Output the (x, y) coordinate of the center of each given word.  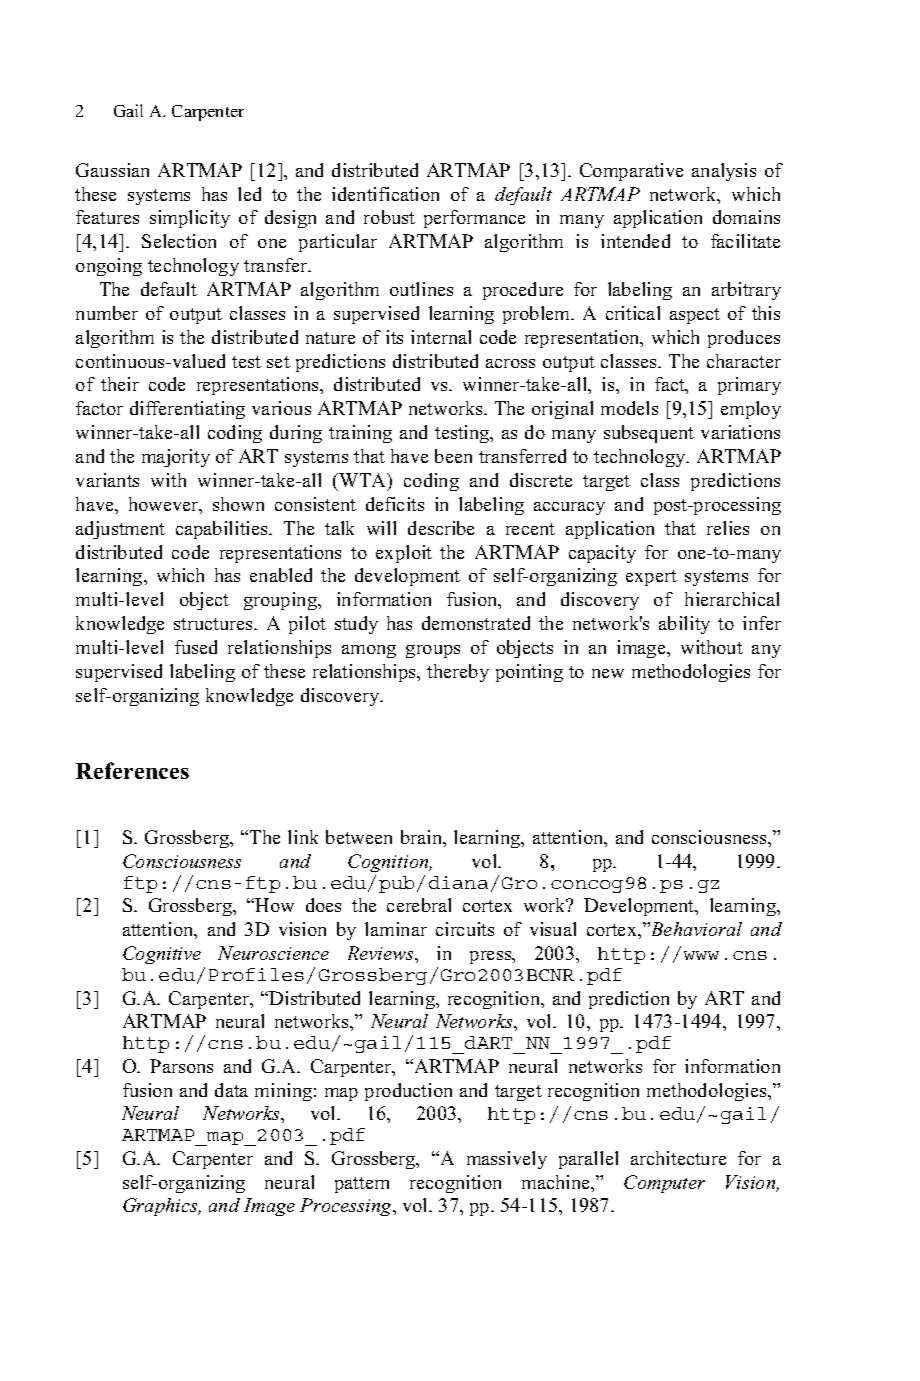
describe (441, 528)
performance (474, 219)
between (359, 837)
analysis (724, 172)
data (231, 1090)
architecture (678, 1158)
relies (728, 528)
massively (507, 1160)
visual (553, 929)
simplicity (190, 219)
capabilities (223, 530)
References (132, 770)
